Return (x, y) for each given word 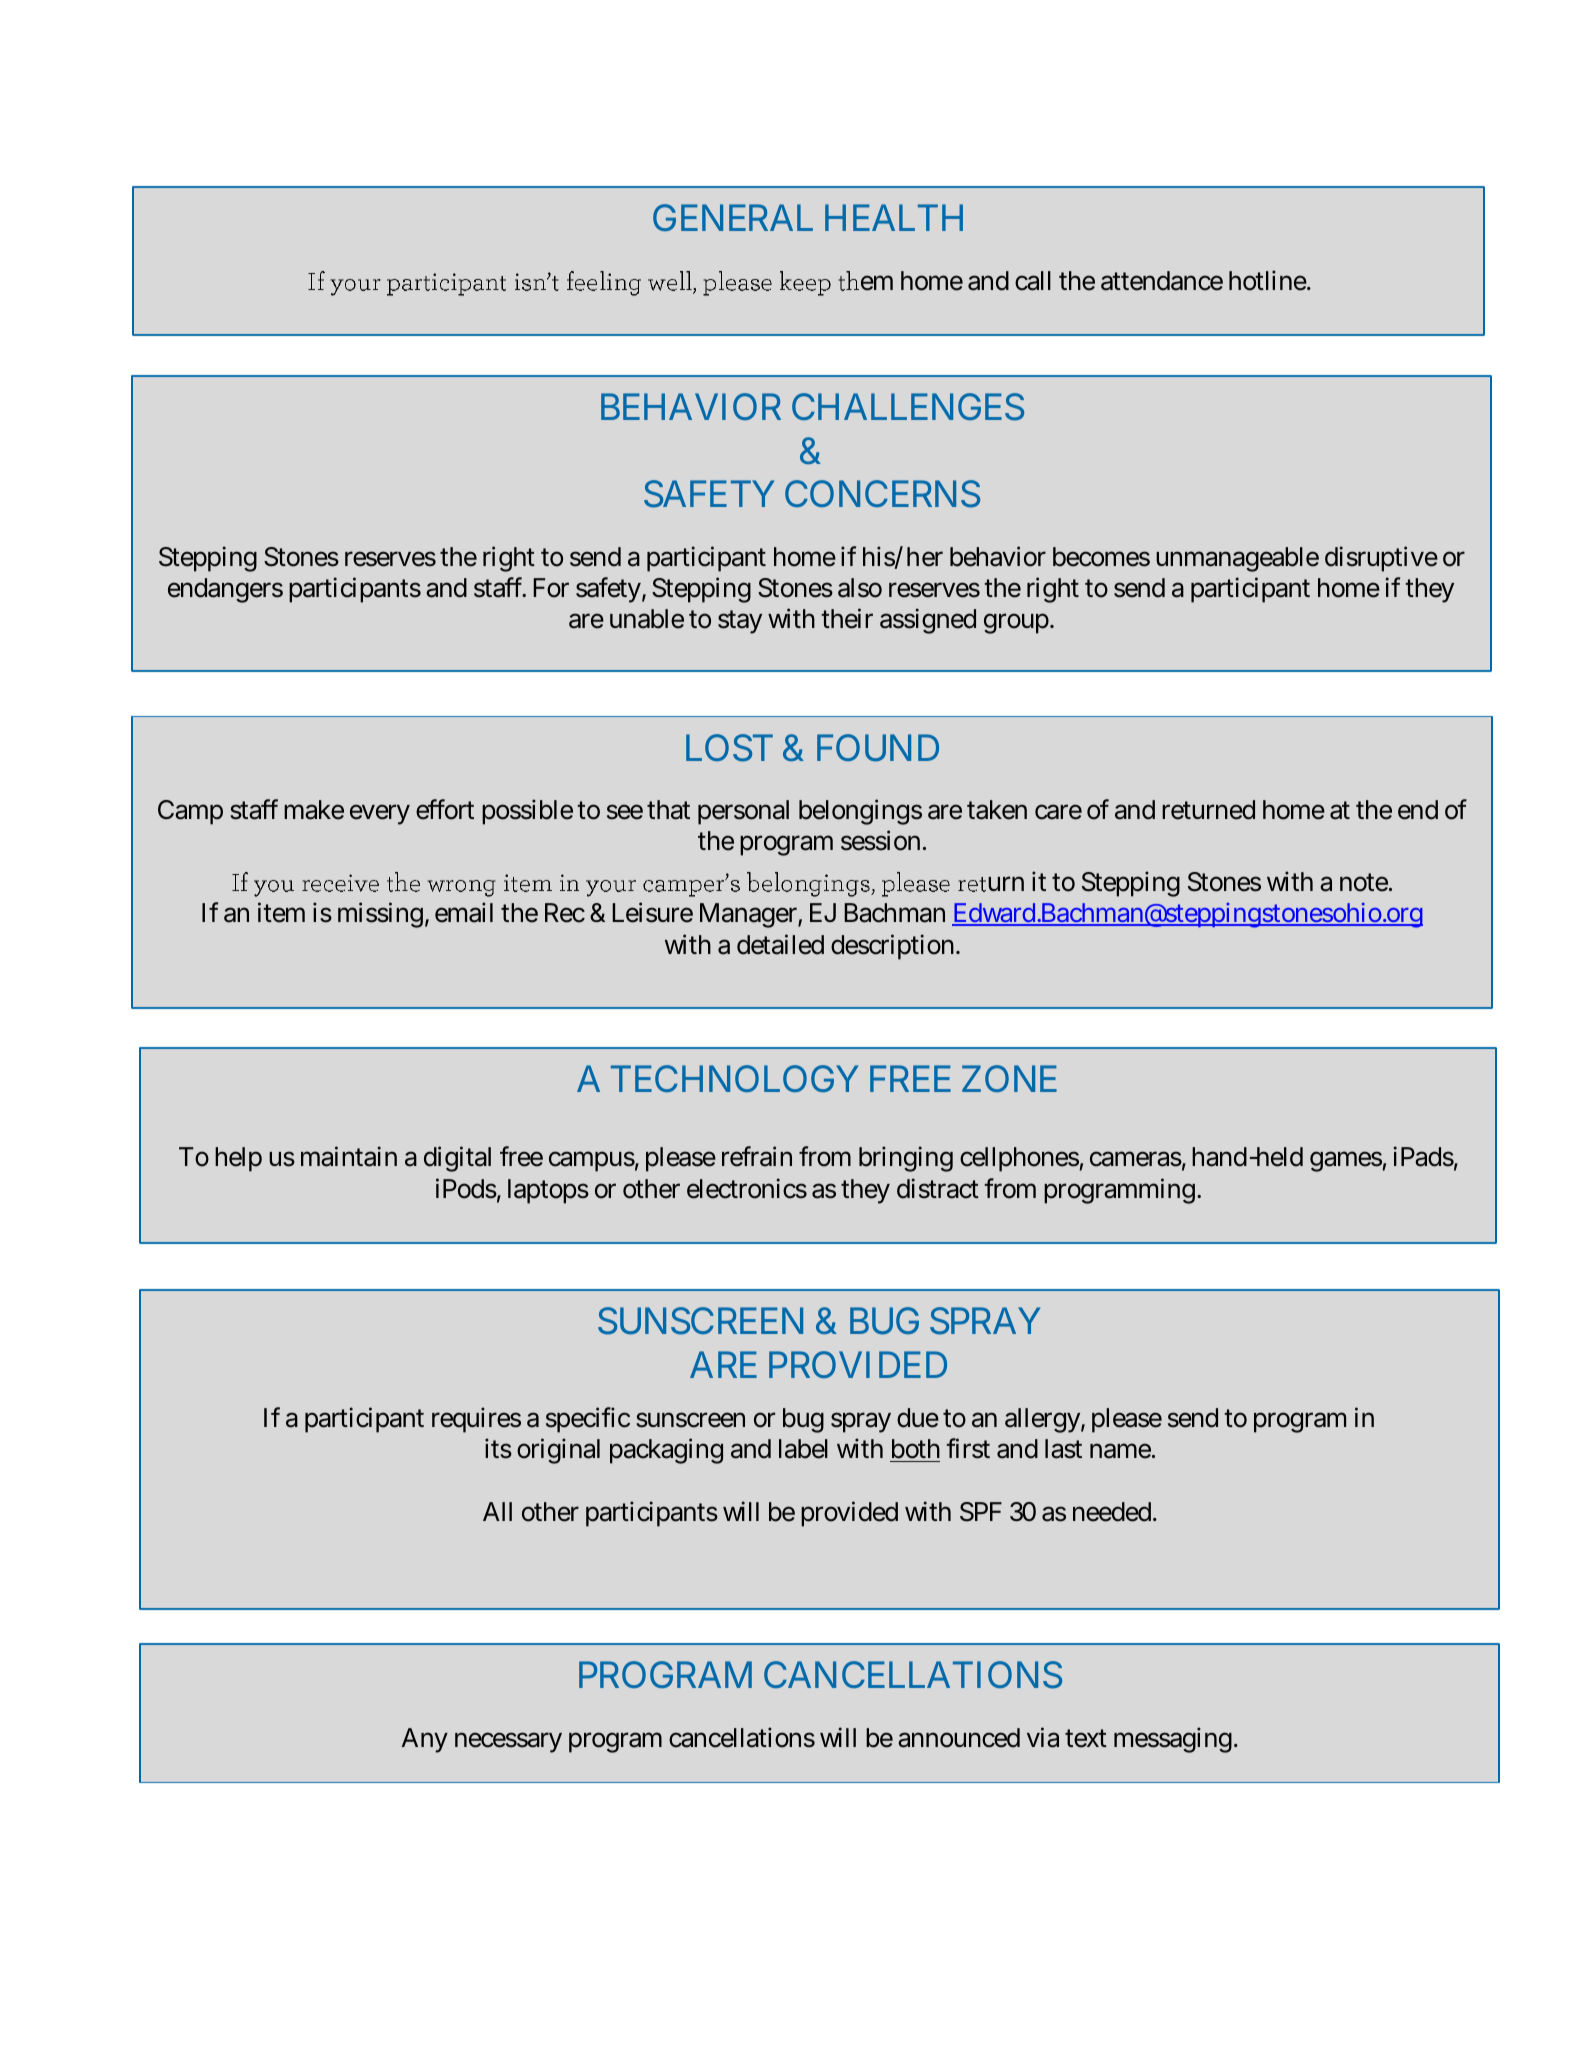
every (380, 814)
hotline (1270, 280)
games (1348, 1161)
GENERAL (733, 217)
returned (1208, 810)
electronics (747, 1188)
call (1033, 281)
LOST (729, 748)
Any (425, 1740)
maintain (349, 1156)
